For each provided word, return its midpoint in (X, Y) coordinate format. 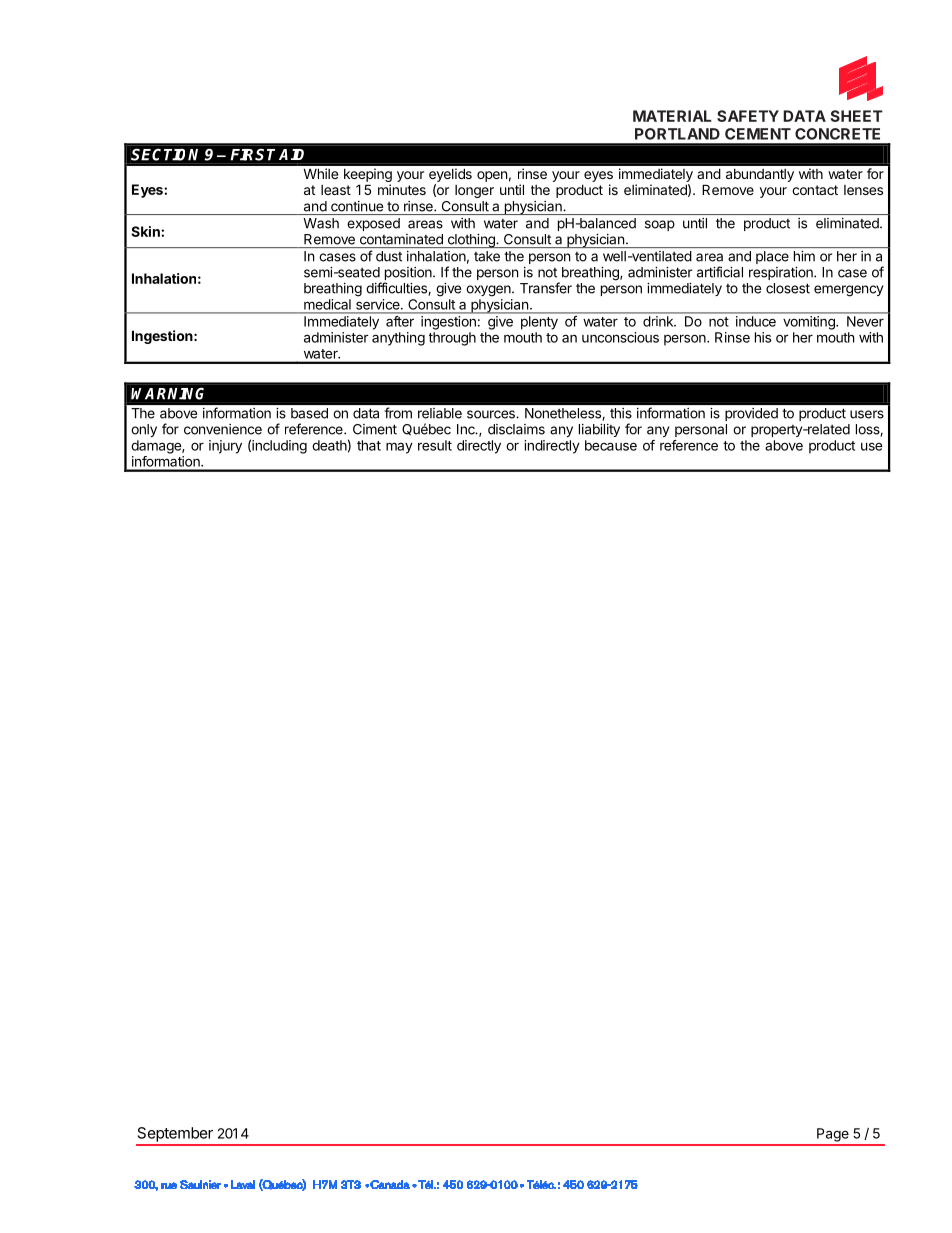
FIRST (253, 155)
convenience (223, 429)
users (867, 414)
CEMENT (758, 134)
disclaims (516, 429)
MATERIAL (672, 116)
